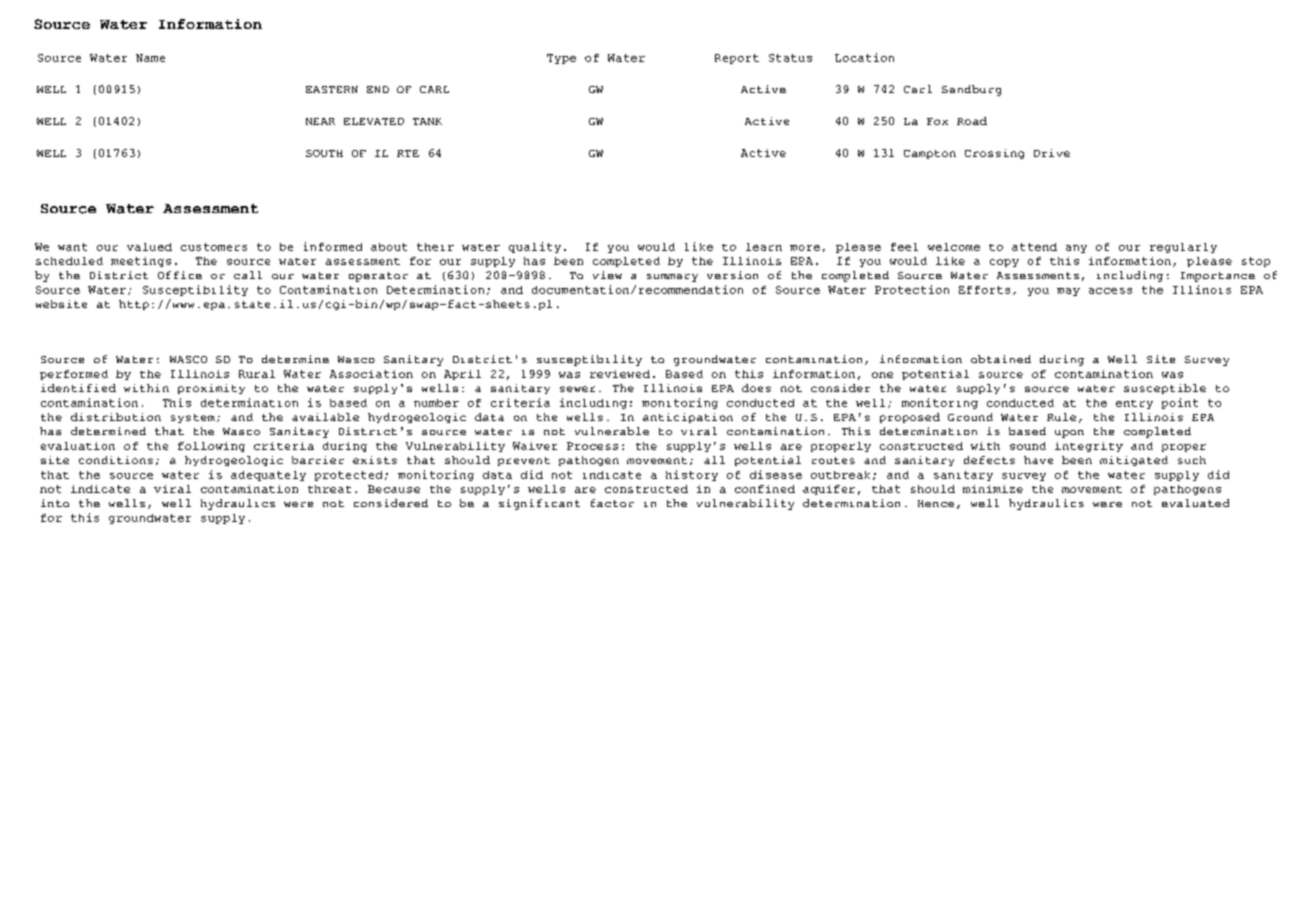  Describe the element at coordinates (692, 475) in the document. I see `history` at that location.
